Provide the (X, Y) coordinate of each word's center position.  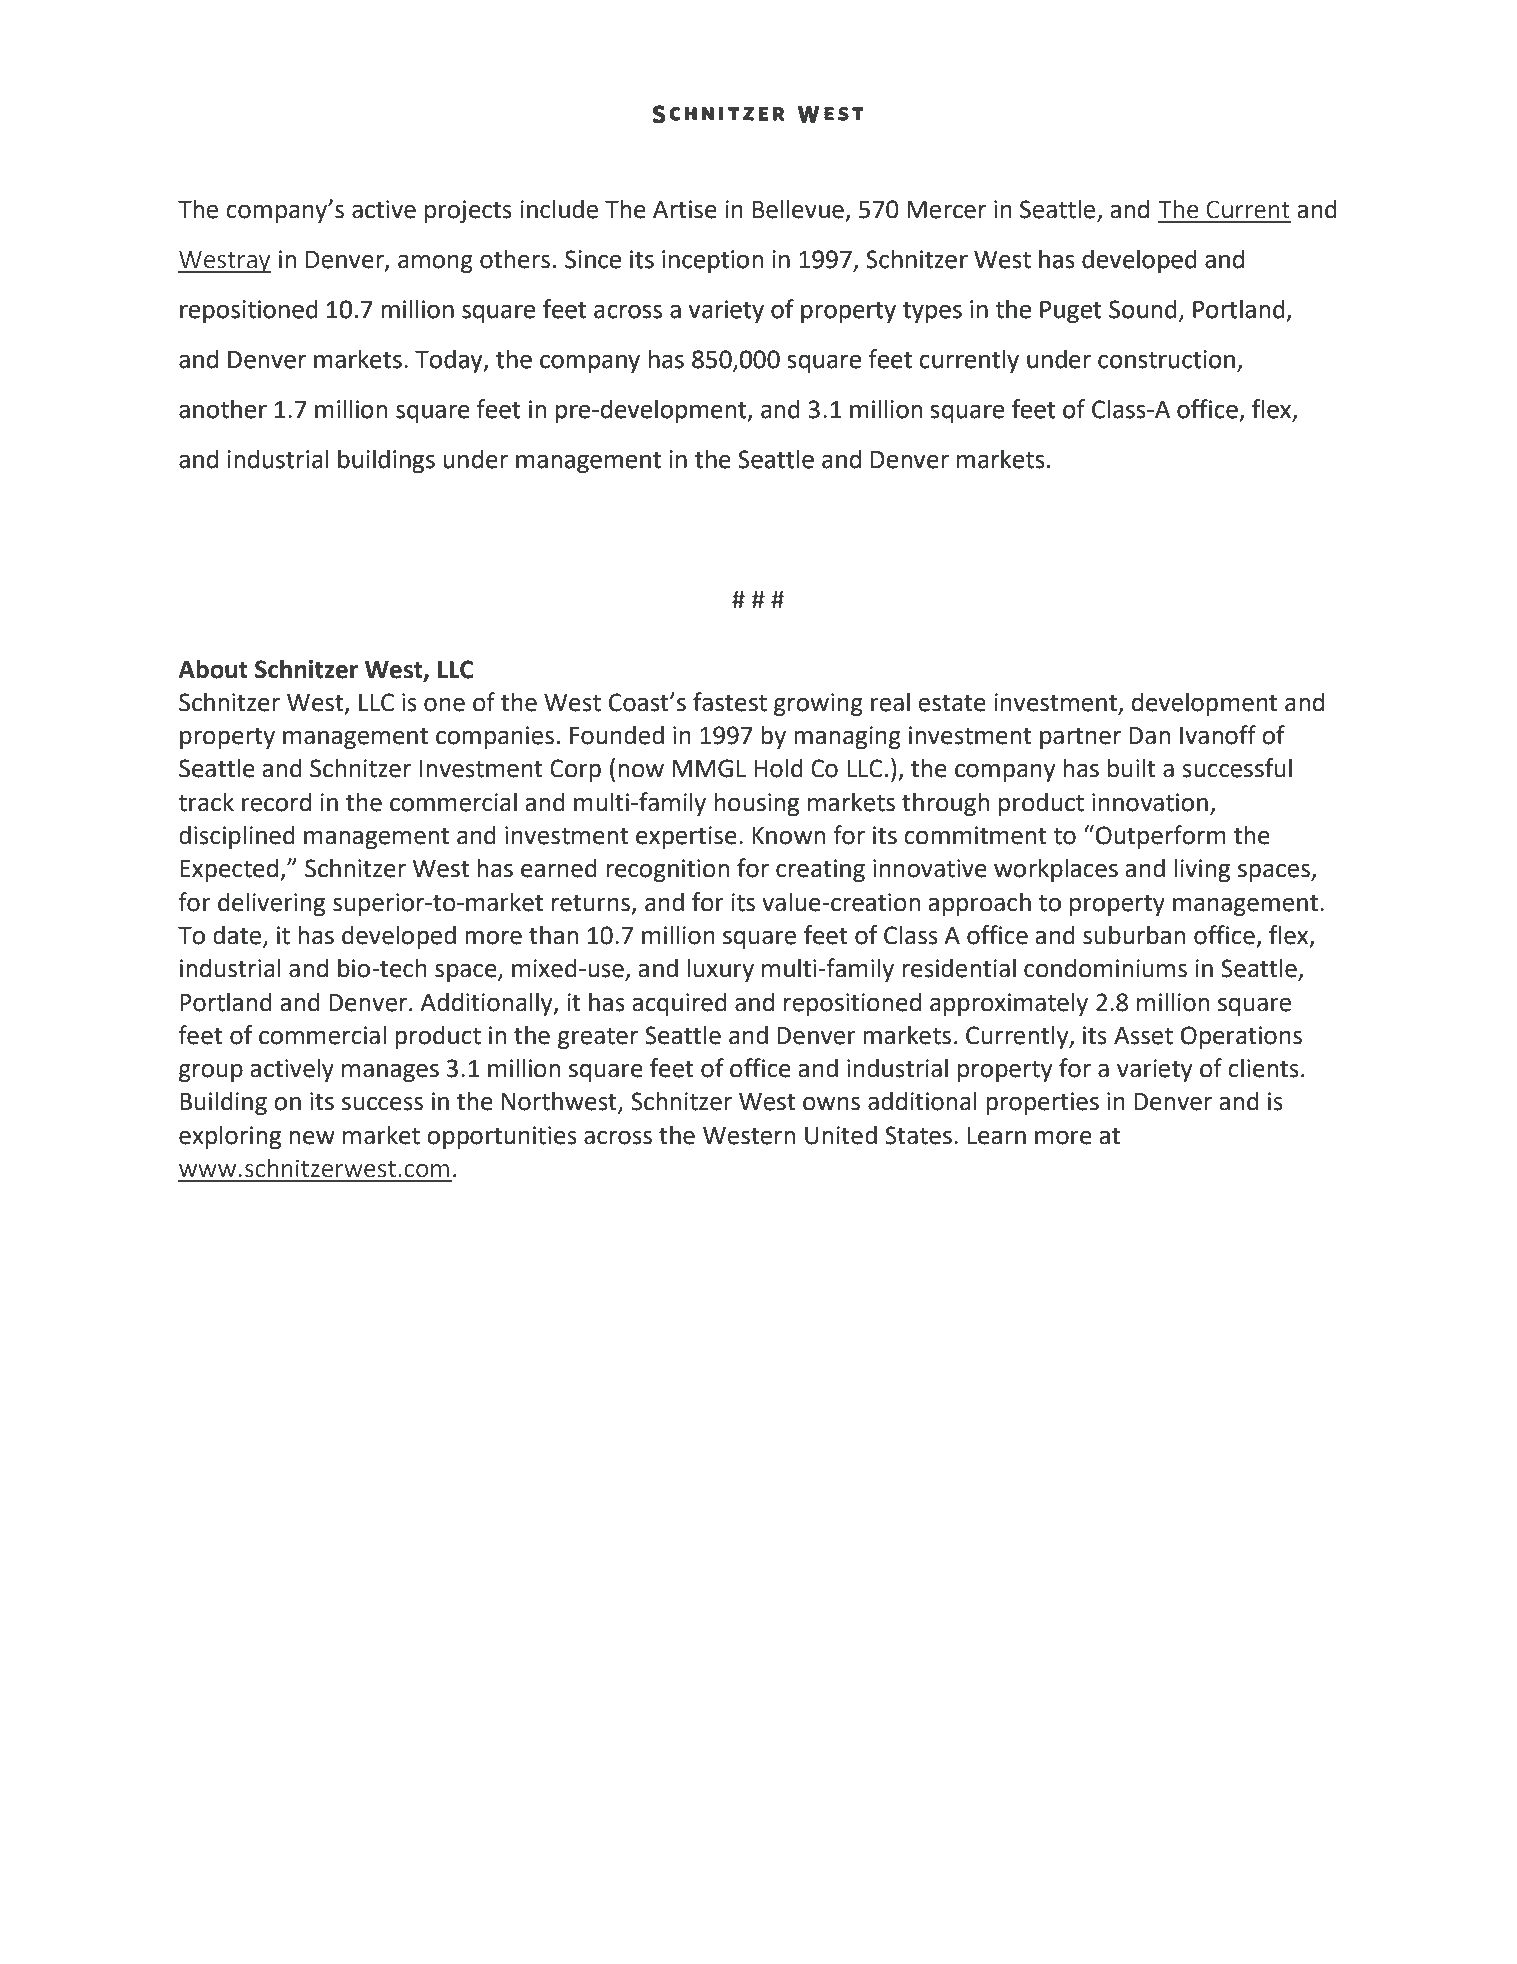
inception (712, 261)
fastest (730, 702)
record (276, 802)
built (1132, 768)
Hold (778, 768)
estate (952, 703)
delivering (271, 904)
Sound (1143, 309)
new (312, 1137)
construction (1166, 359)
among (435, 263)
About (213, 669)
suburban (1134, 935)
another (223, 409)
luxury (720, 970)
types (932, 312)
